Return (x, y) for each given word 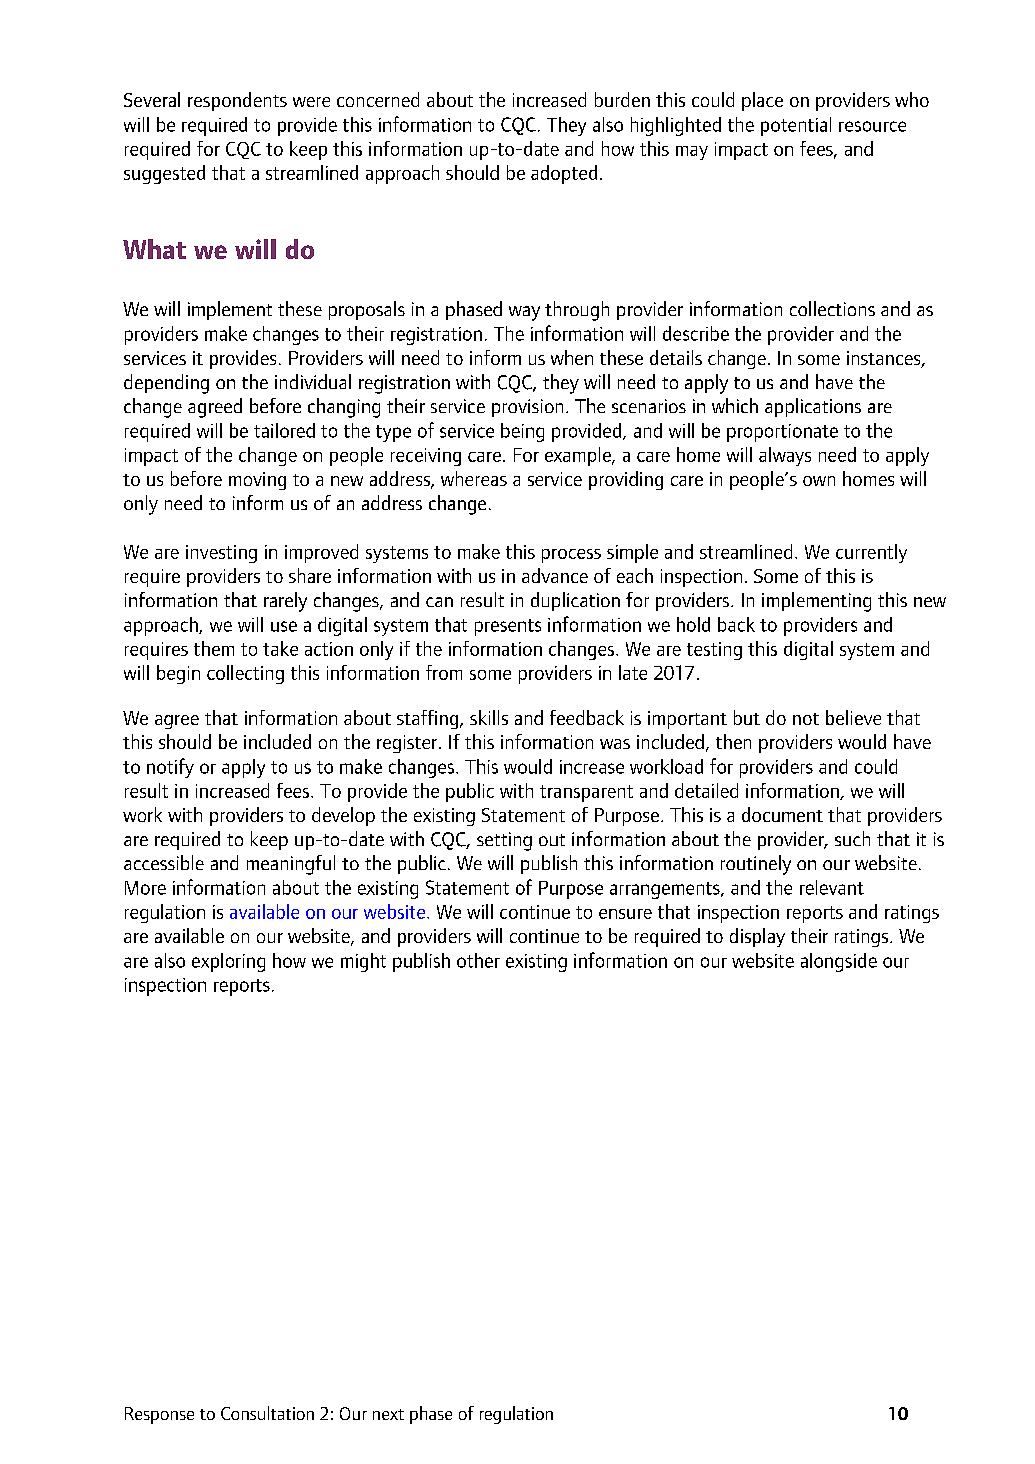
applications (813, 407)
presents (508, 627)
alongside (839, 962)
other (478, 960)
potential (796, 126)
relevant (832, 887)
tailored (284, 430)
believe (853, 717)
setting (504, 841)
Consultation (267, 1413)
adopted (564, 174)
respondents (237, 101)
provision (527, 408)
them (214, 648)
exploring (228, 962)
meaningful (291, 865)
